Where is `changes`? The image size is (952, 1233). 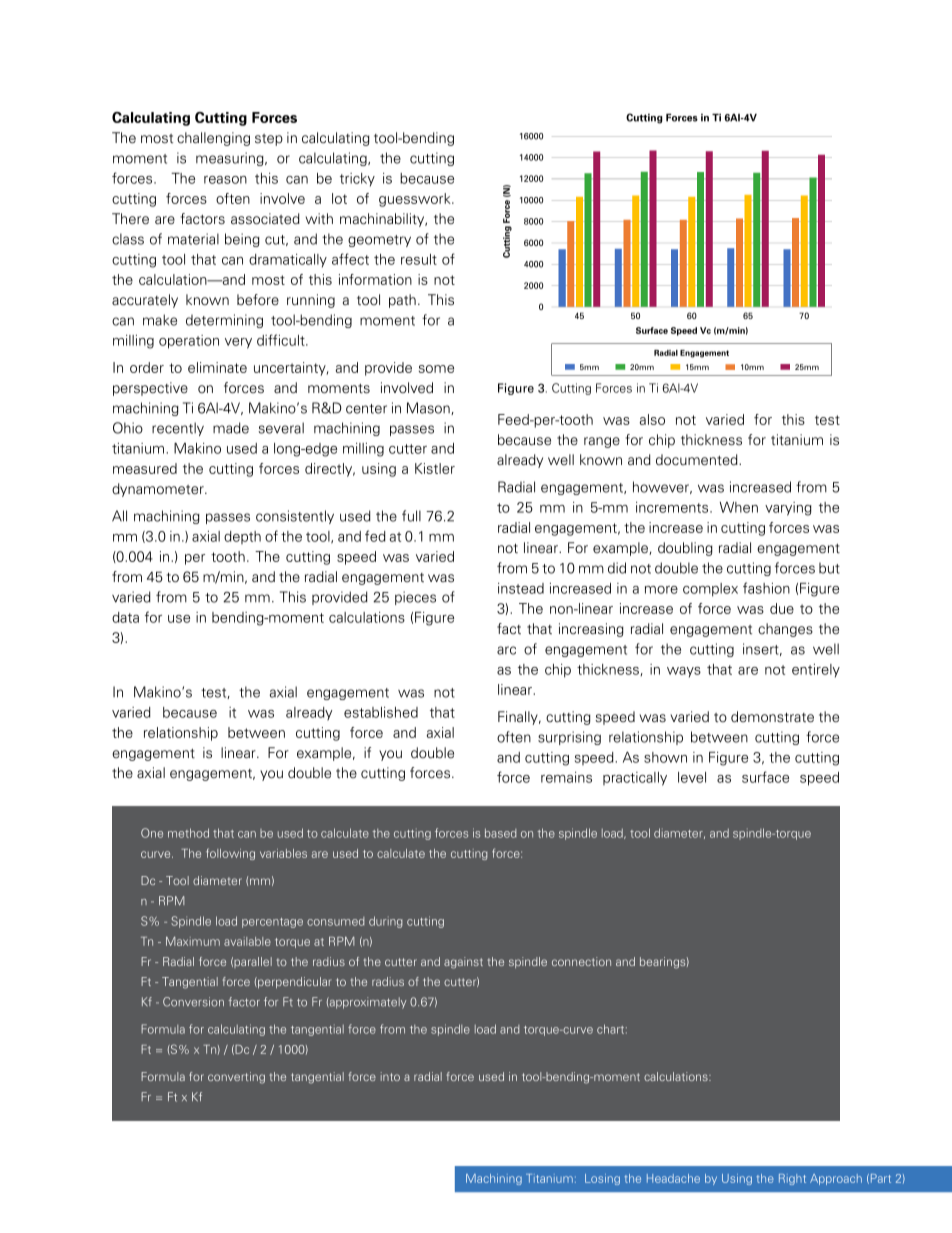 changes is located at coordinates (785, 630).
